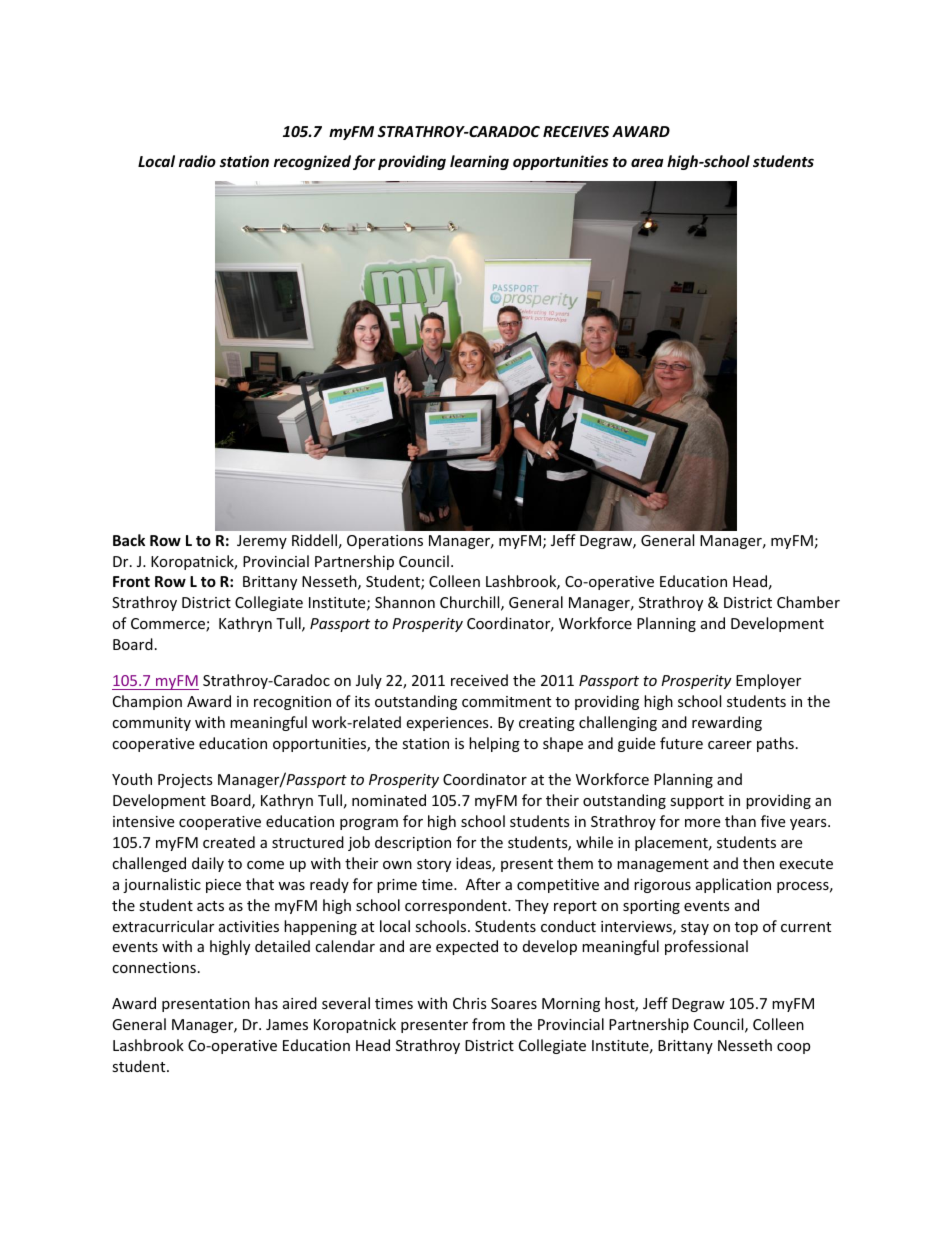  Describe the element at coordinates (470, 1003) in the document. I see `Chris` at that location.
